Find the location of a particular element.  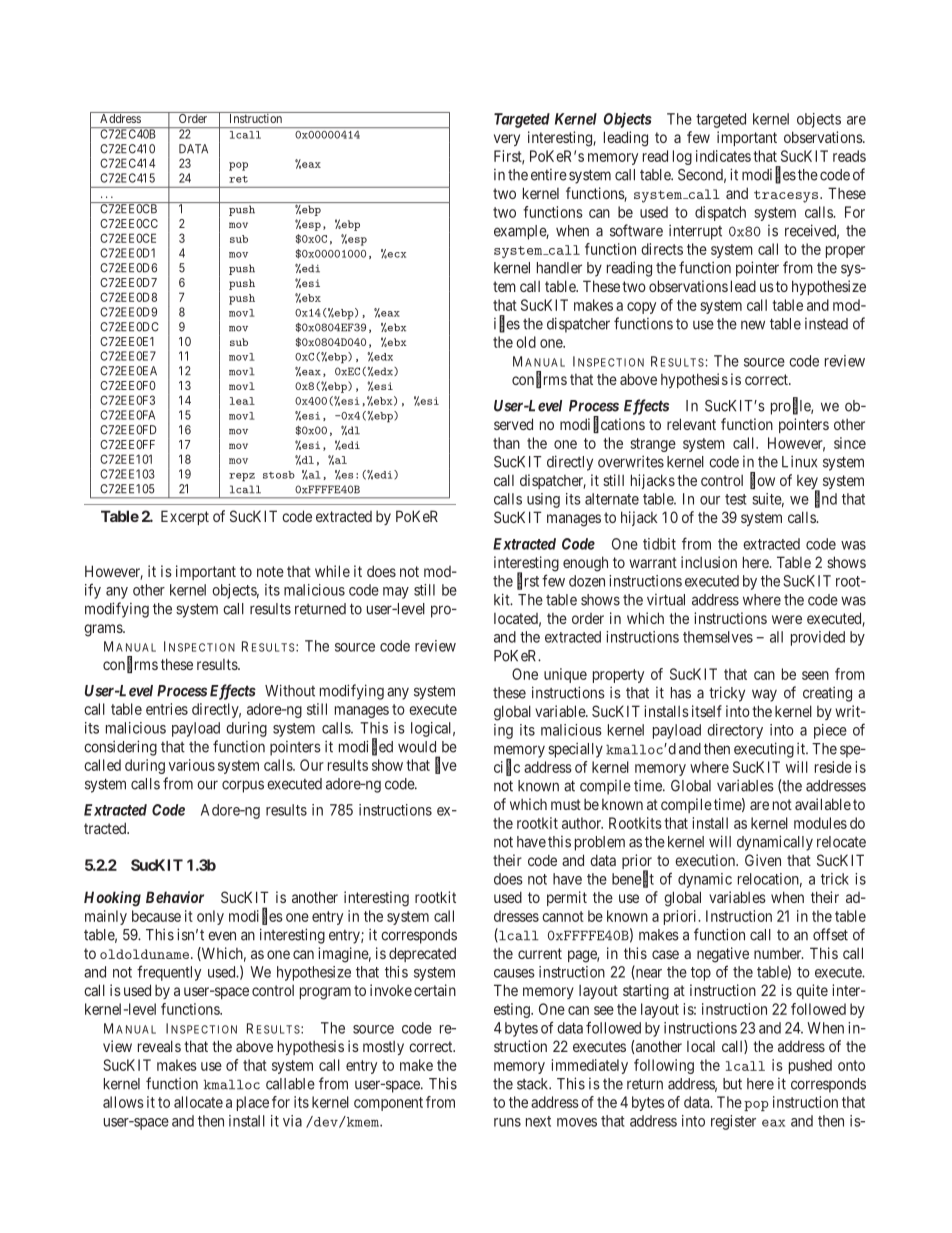

very is located at coordinates (507, 140).
